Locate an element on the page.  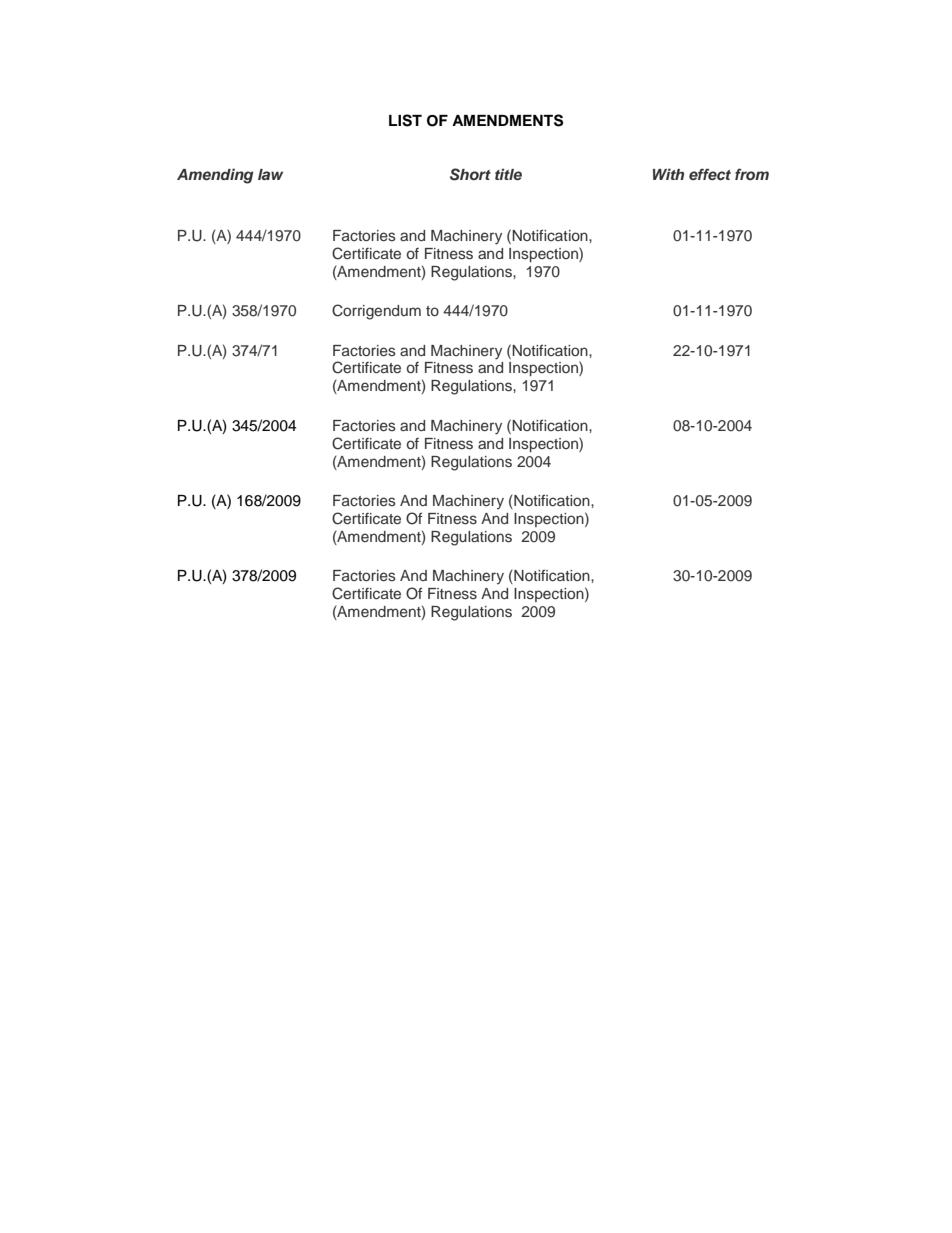
With is located at coordinates (668, 174).
